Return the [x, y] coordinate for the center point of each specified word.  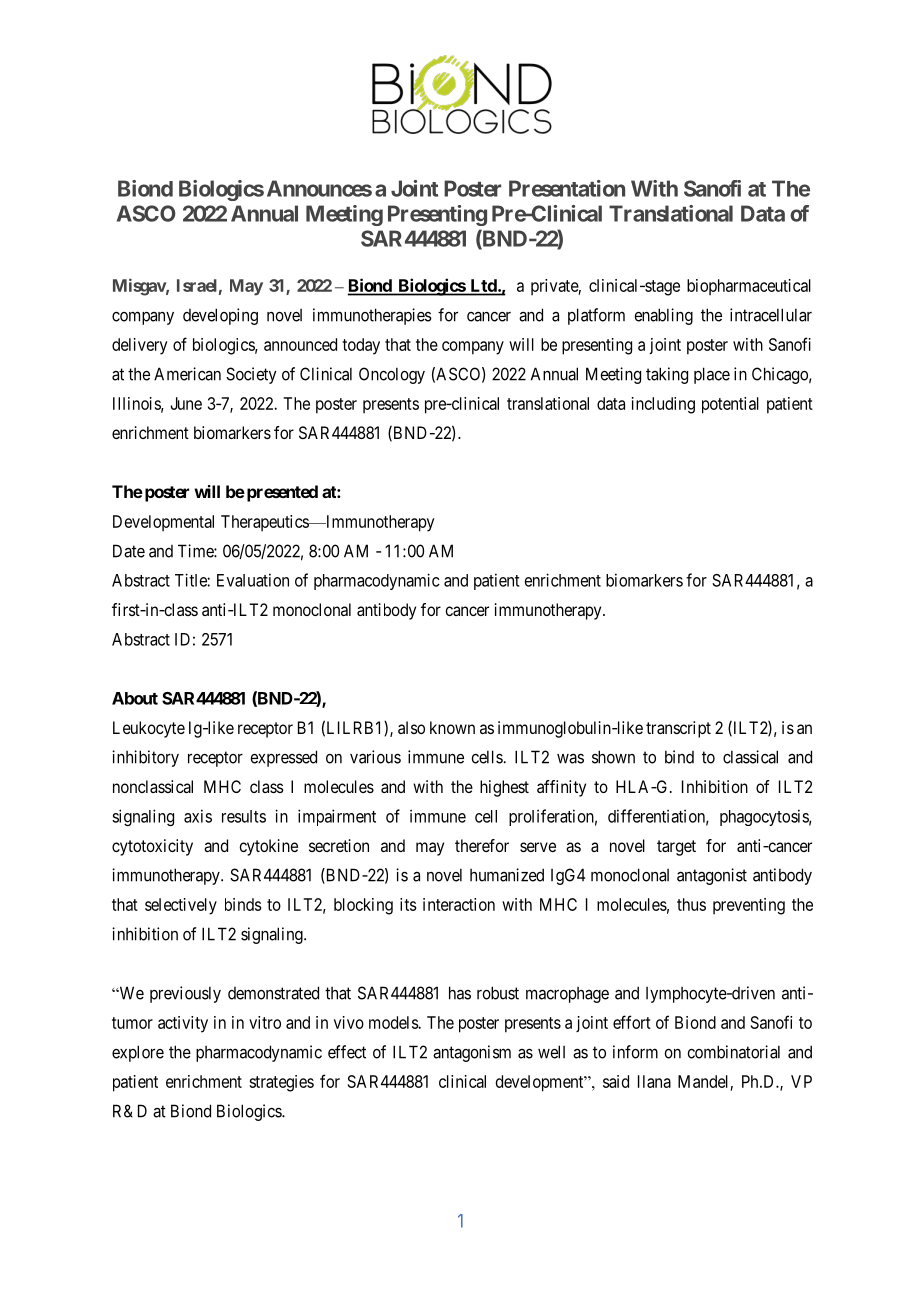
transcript [678, 729]
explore [138, 1053]
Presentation [567, 188]
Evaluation [253, 580]
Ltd [485, 285]
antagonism [472, 1053]
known [452, 727]
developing [220, 316]
